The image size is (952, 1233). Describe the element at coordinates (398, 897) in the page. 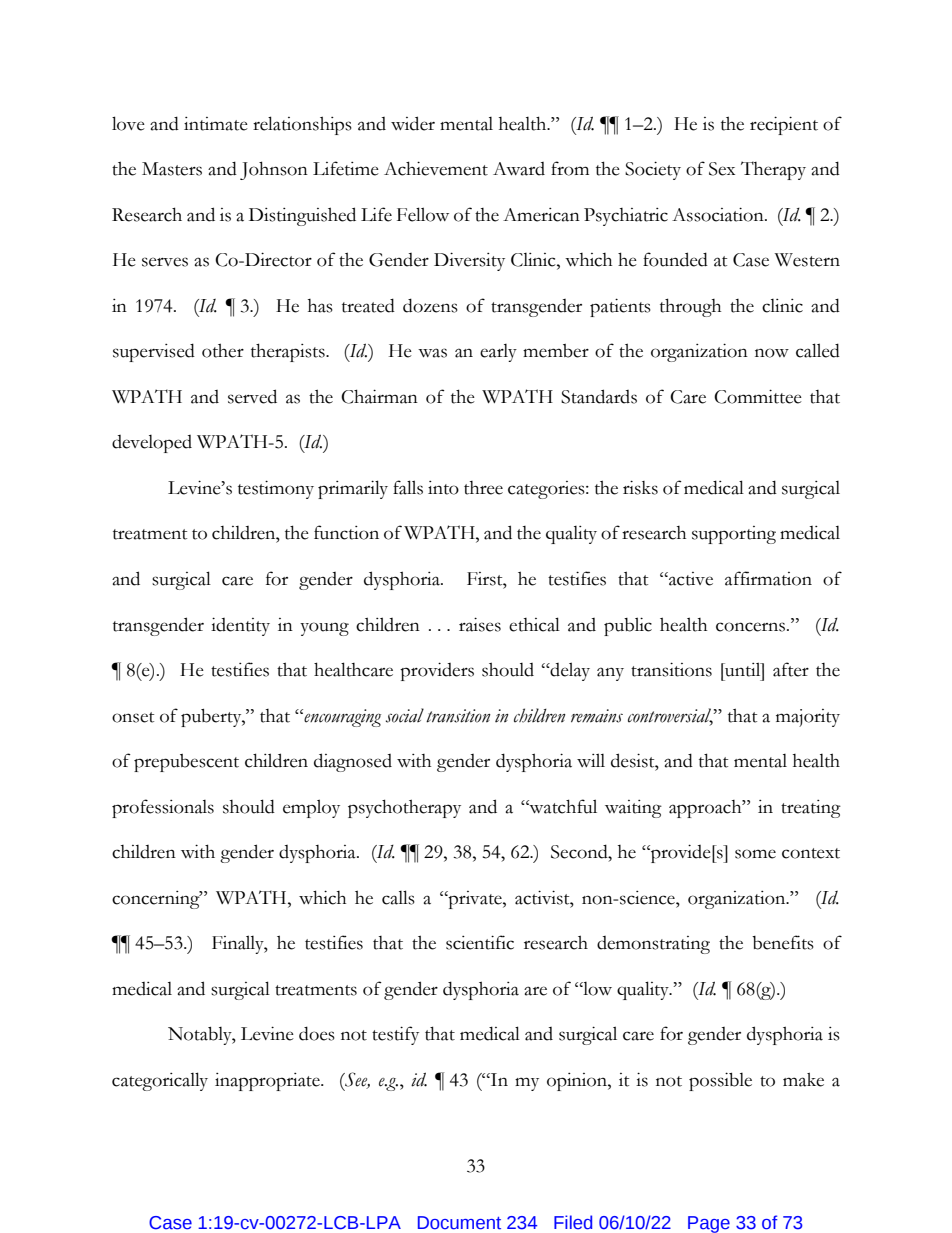

I see `calls` at that location.
